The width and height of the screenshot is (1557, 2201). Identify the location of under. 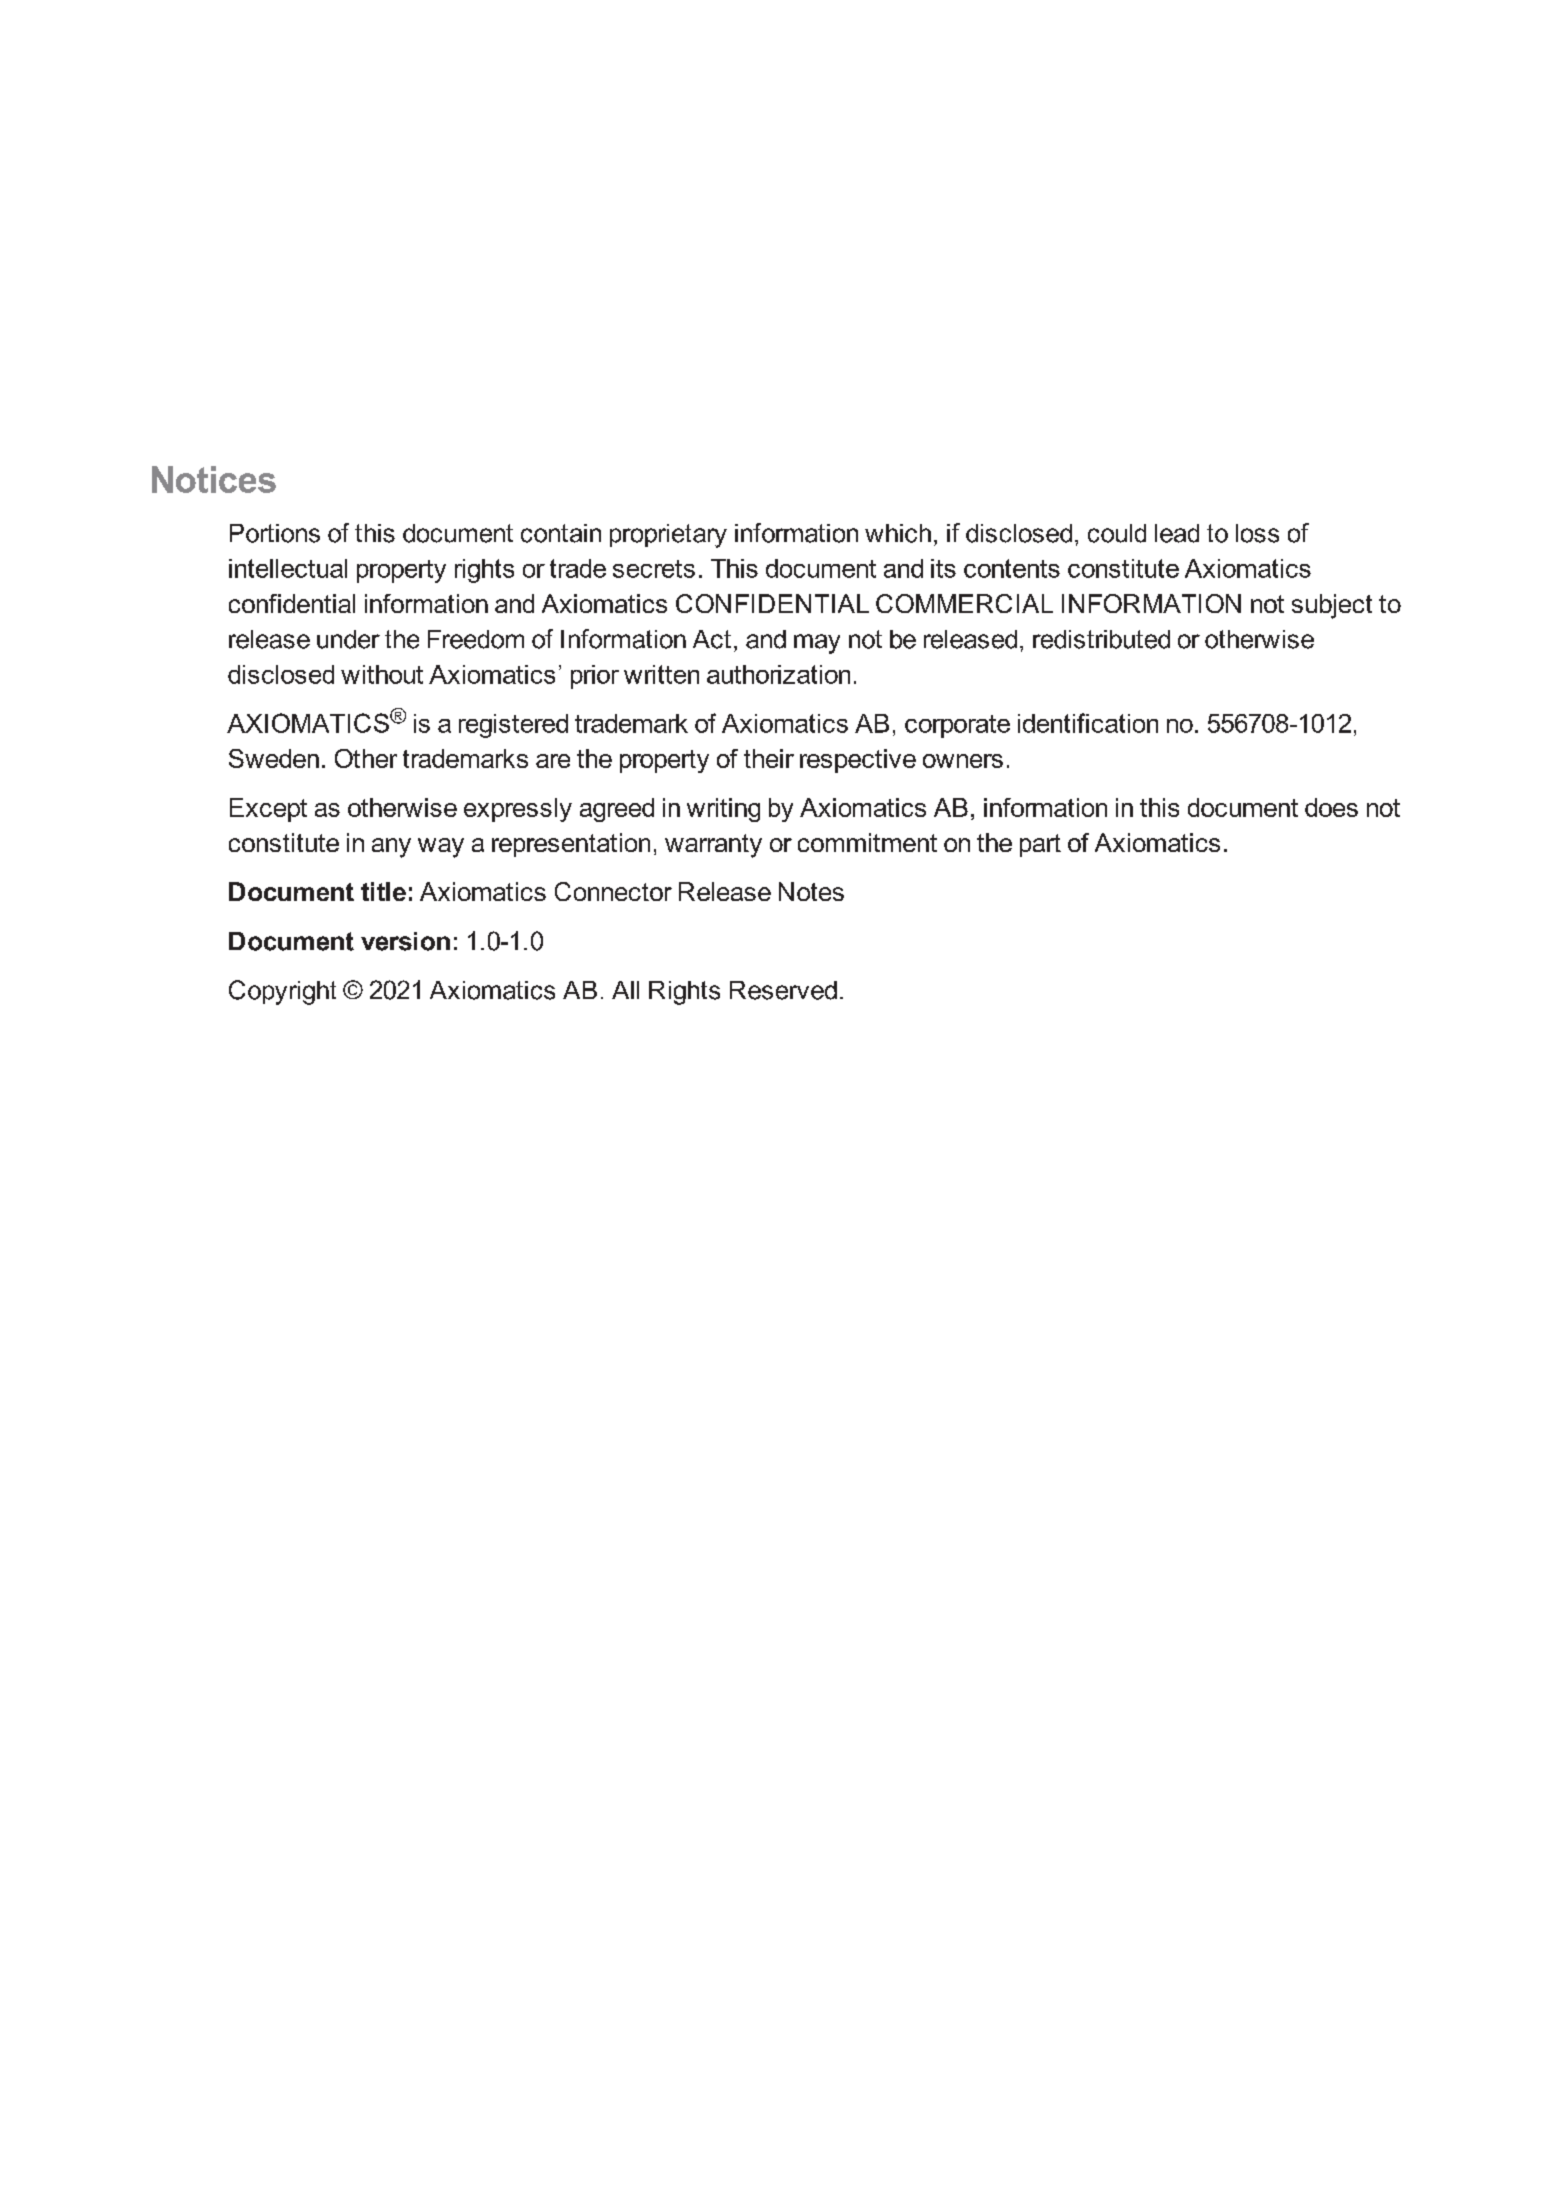
(348, 639).
